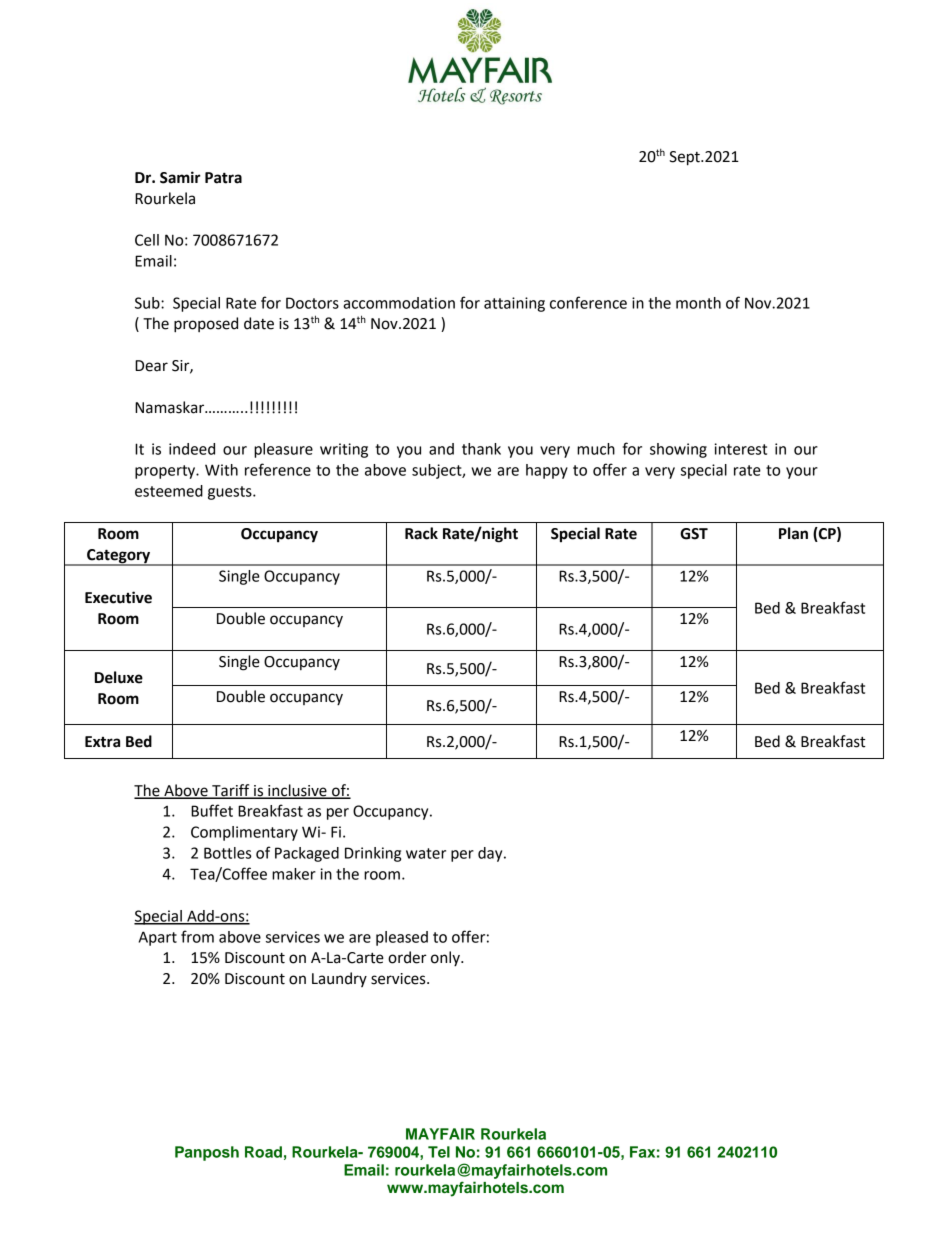 This screenshot has height=1233, width=952. Describe the element at coordinates (740, 449) in the screenshot. I see `interest` at that location.
